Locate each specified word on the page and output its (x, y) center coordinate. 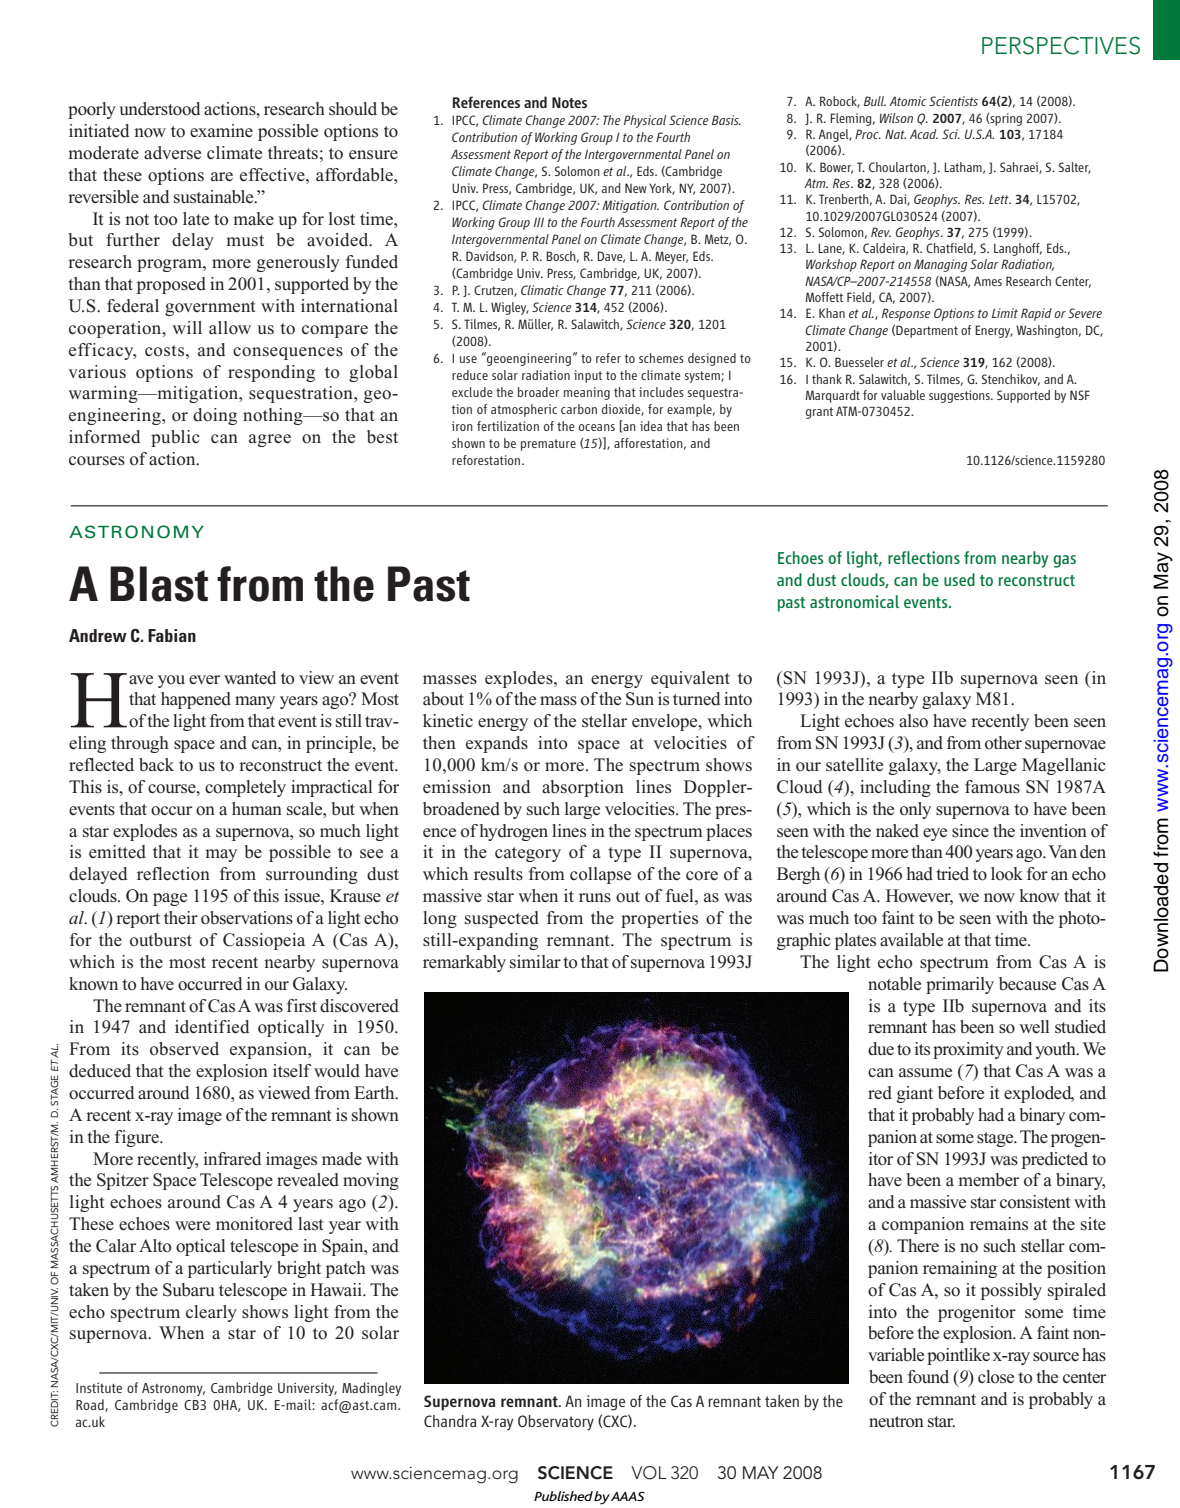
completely (245, 788)
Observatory (556, 1423)
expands (497, 744)
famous (992, 787)
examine (221, 131)
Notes (569, 102)
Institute (99, 1387)
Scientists (953, 101)
